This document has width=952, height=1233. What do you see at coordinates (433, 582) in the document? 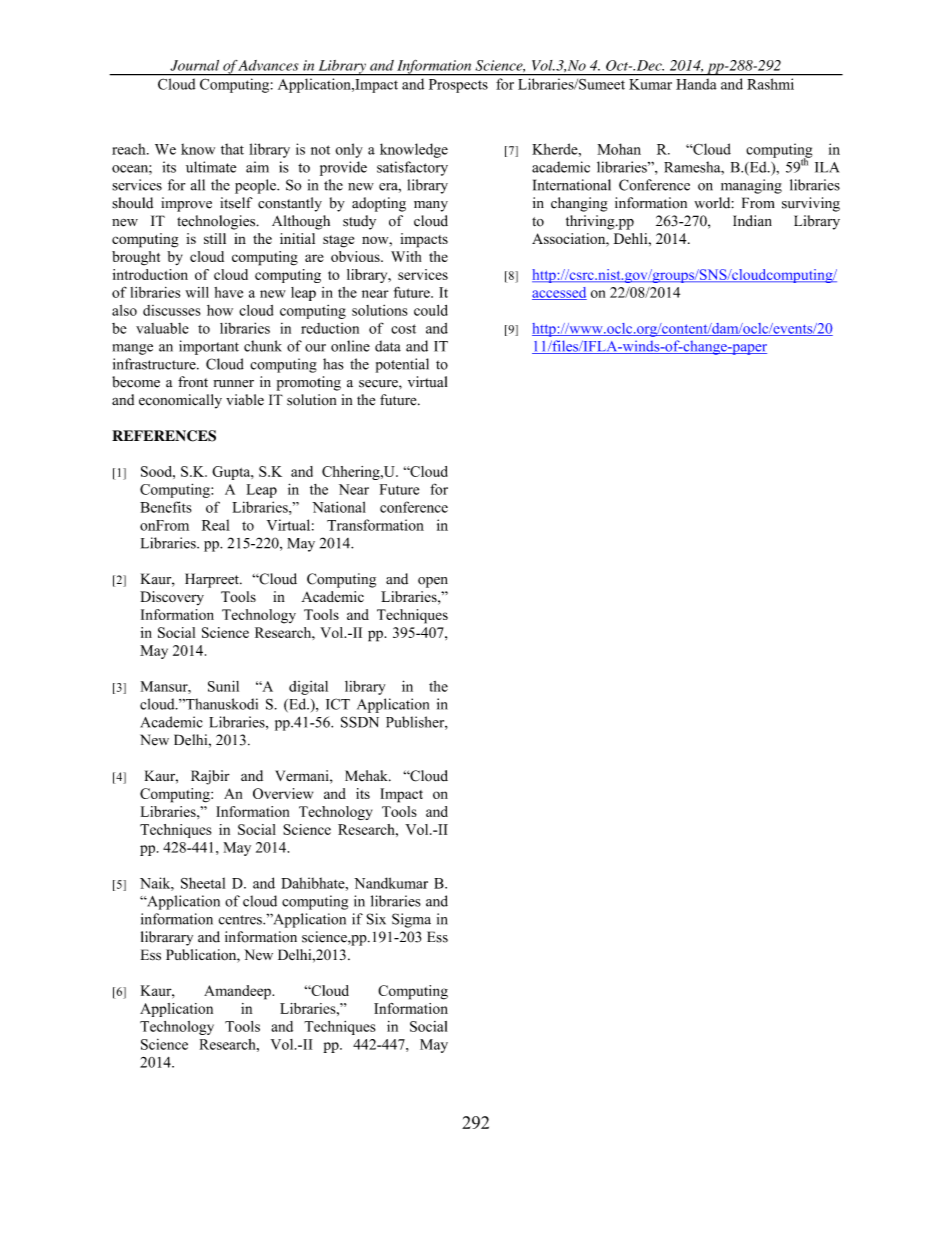
I see `open` at bounding box center [433, 582].
